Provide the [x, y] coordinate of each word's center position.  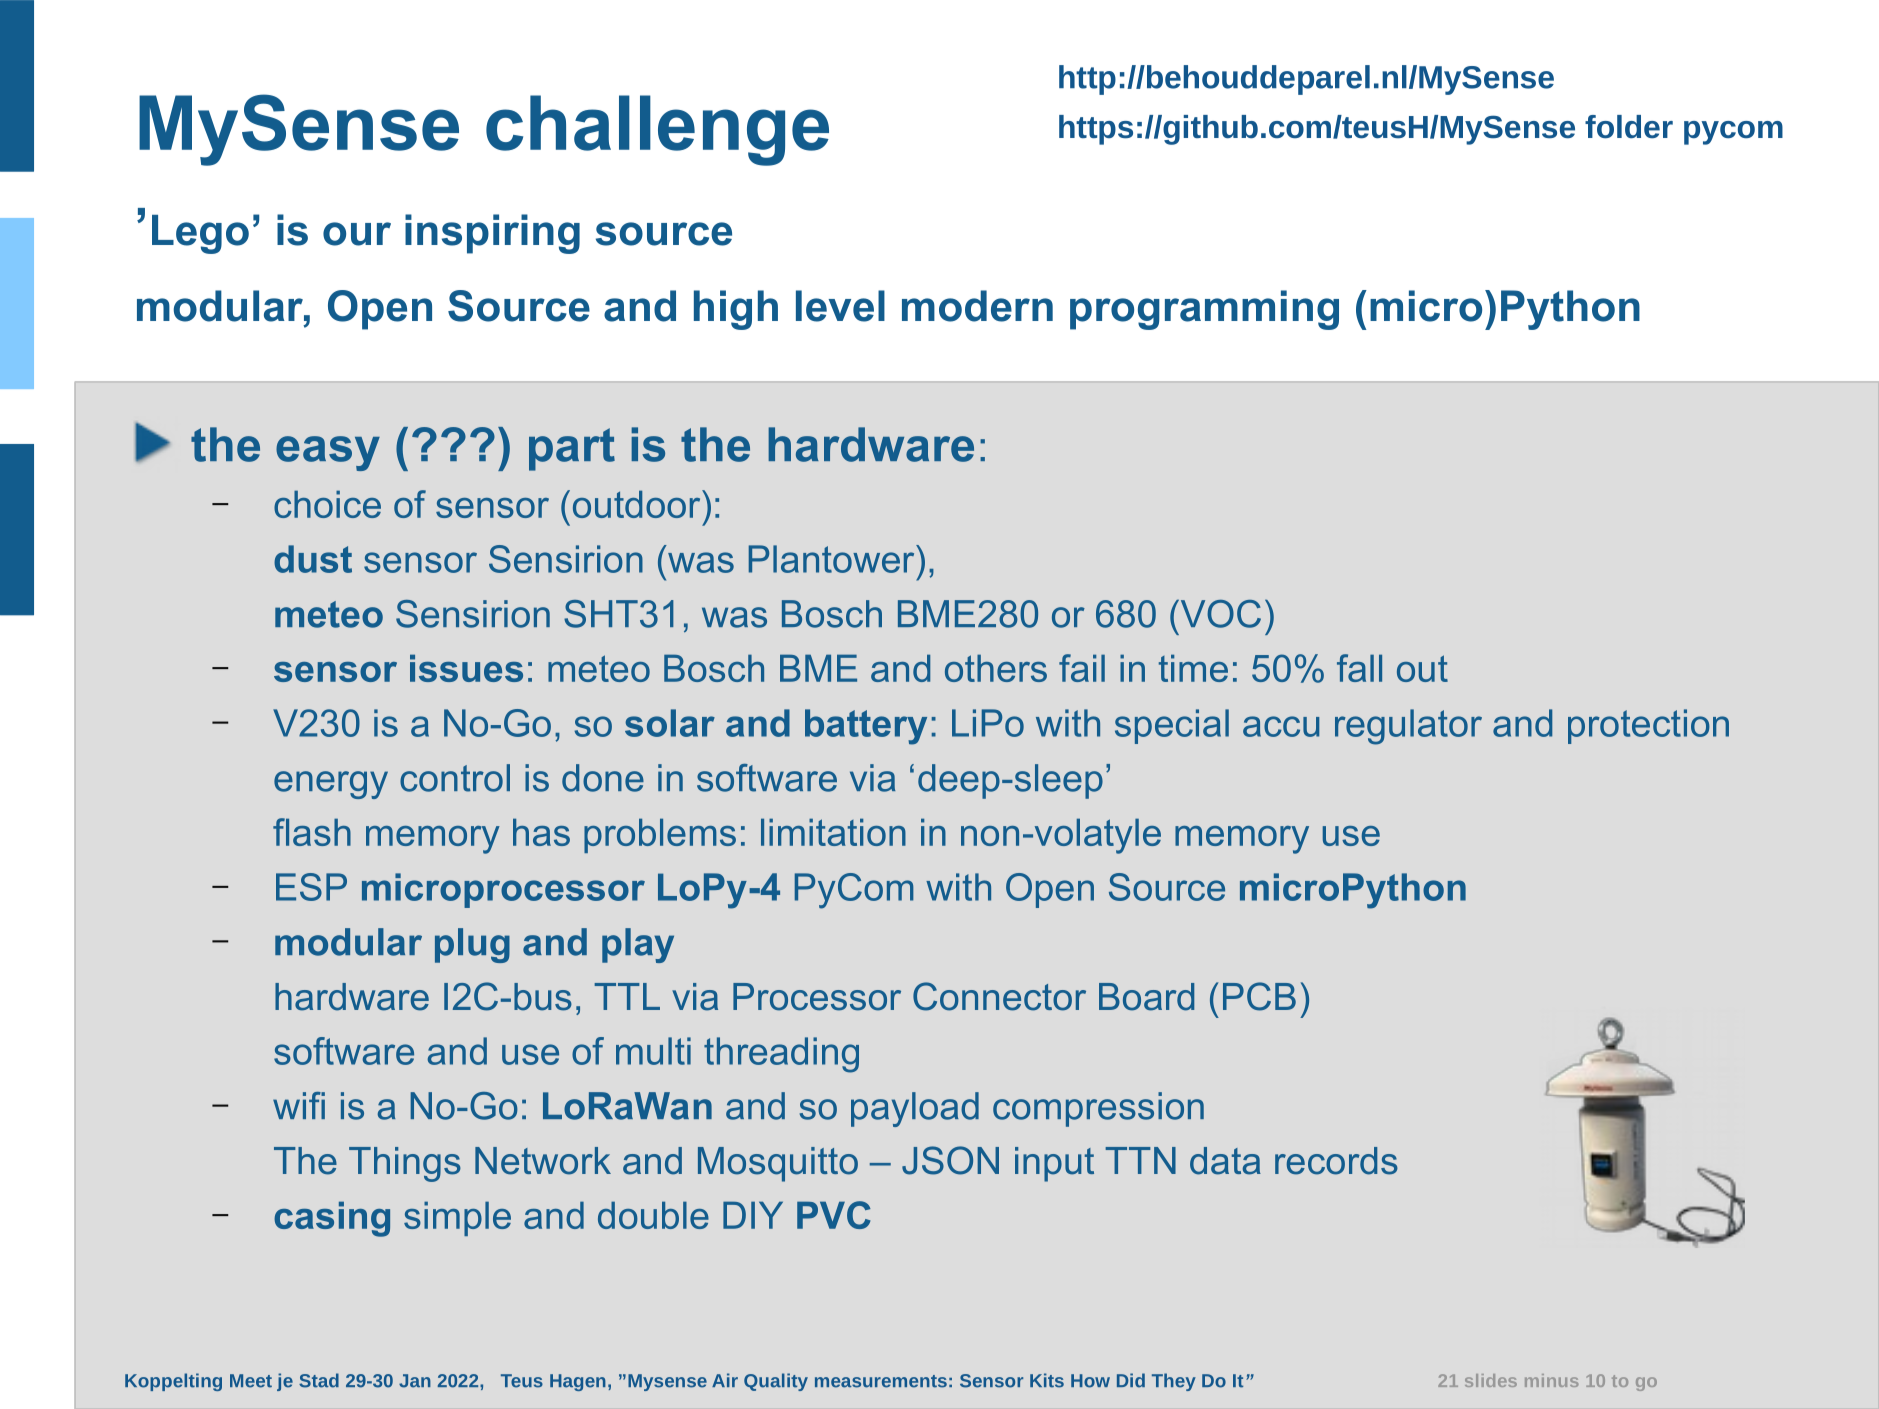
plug [472, 945]
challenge [657, 130]
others [996, 668]
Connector [999, 996]
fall [1359, 668]
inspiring [492, 234]
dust [313, 559]
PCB [1259, 996]
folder [1629, 127]
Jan [415, 1381]
